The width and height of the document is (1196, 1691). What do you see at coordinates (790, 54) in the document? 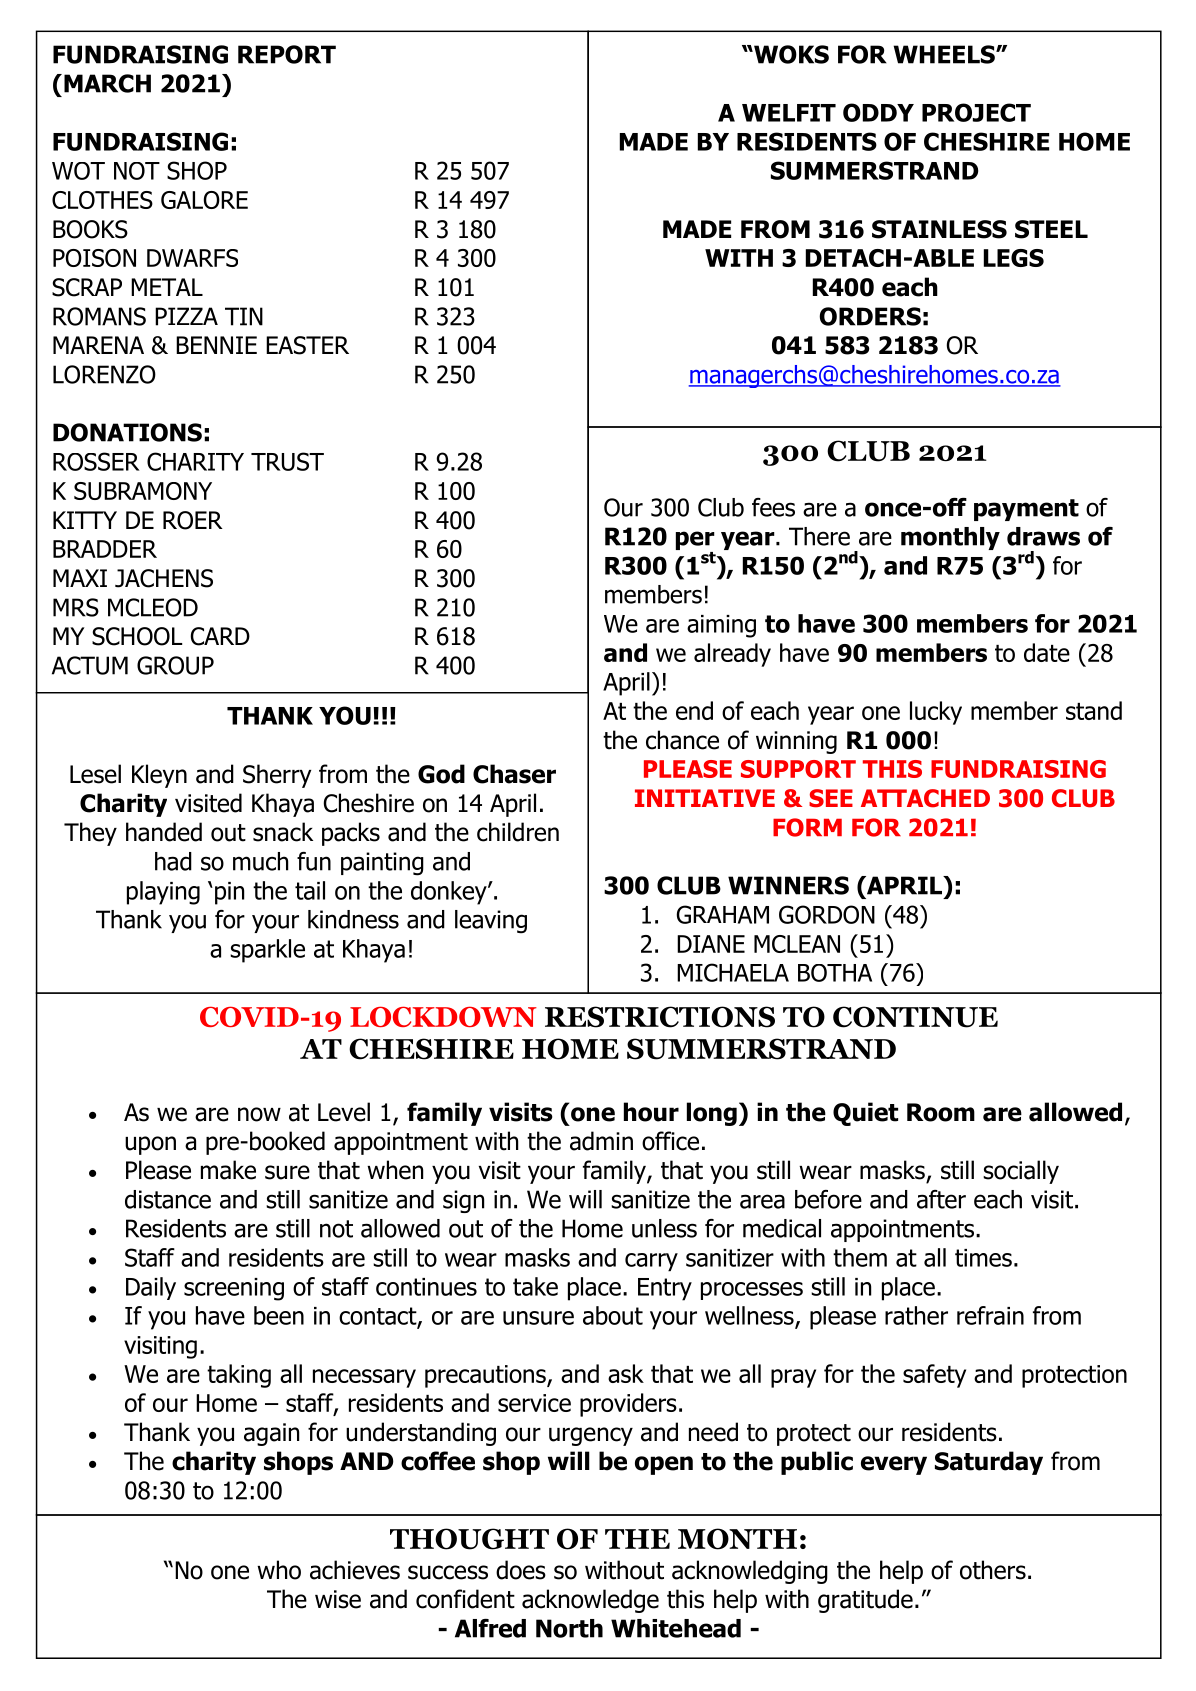
I see `WOKS` at bounding box center [790, 54].
